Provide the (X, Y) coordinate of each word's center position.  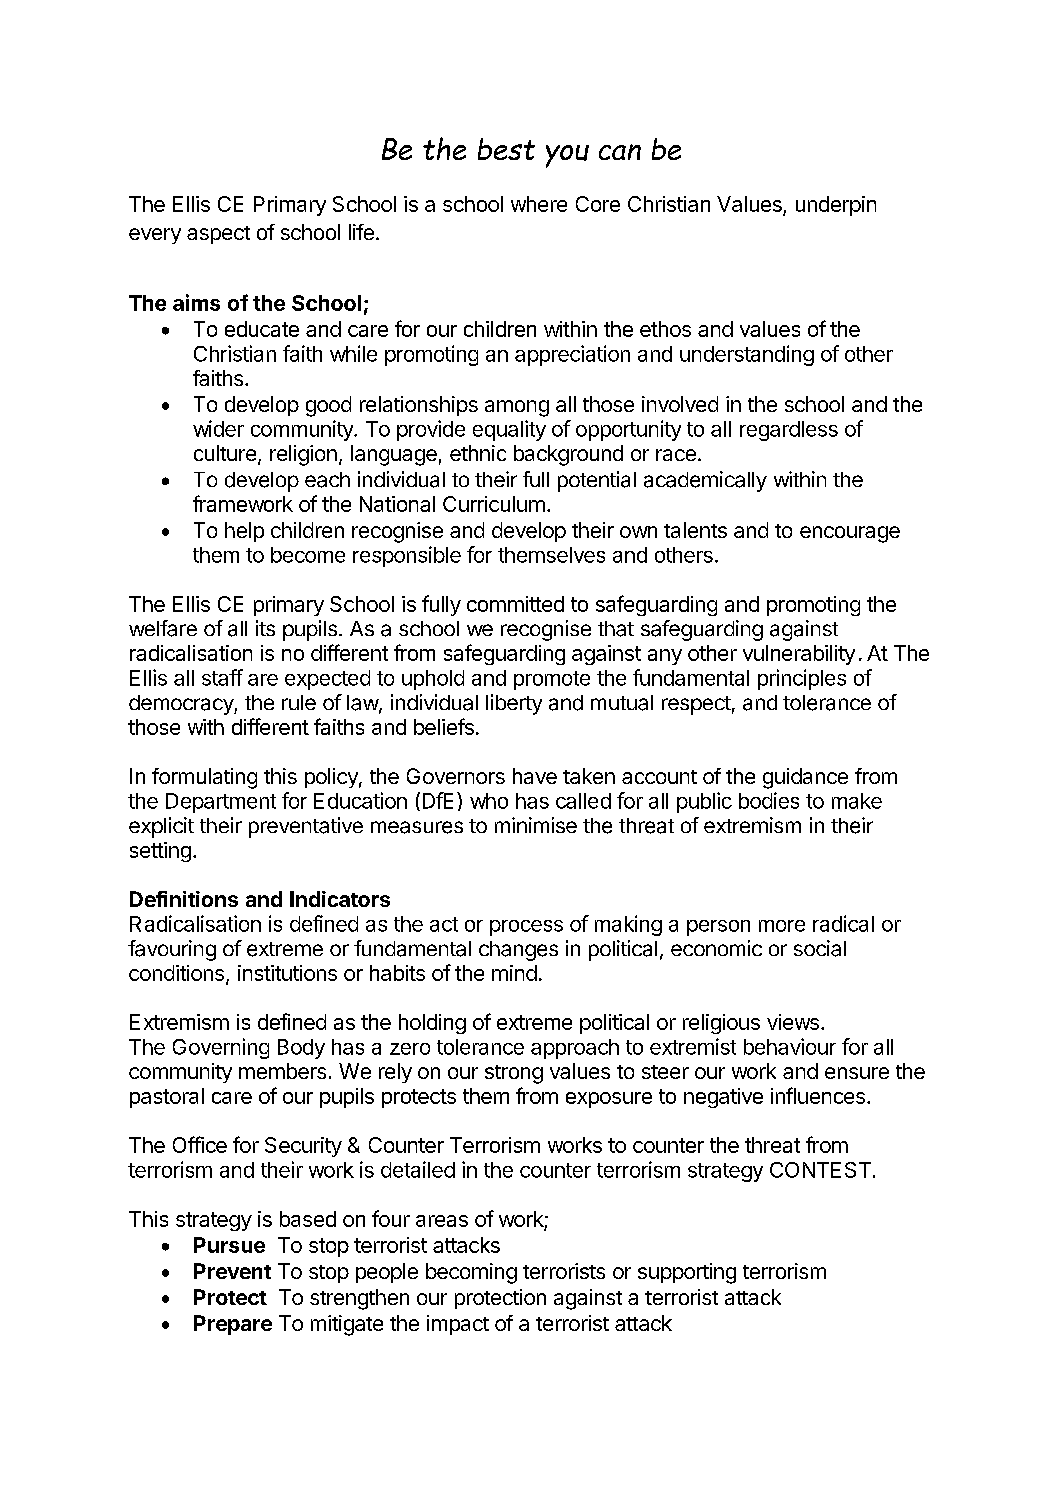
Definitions (184, 899)
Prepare (233, 1325)
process (526, 928)
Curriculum (494, 504)
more (782, 926)
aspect (218, 235)
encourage (850, 534)
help (244, 532)
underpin (836, 206)
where (539, 204)
